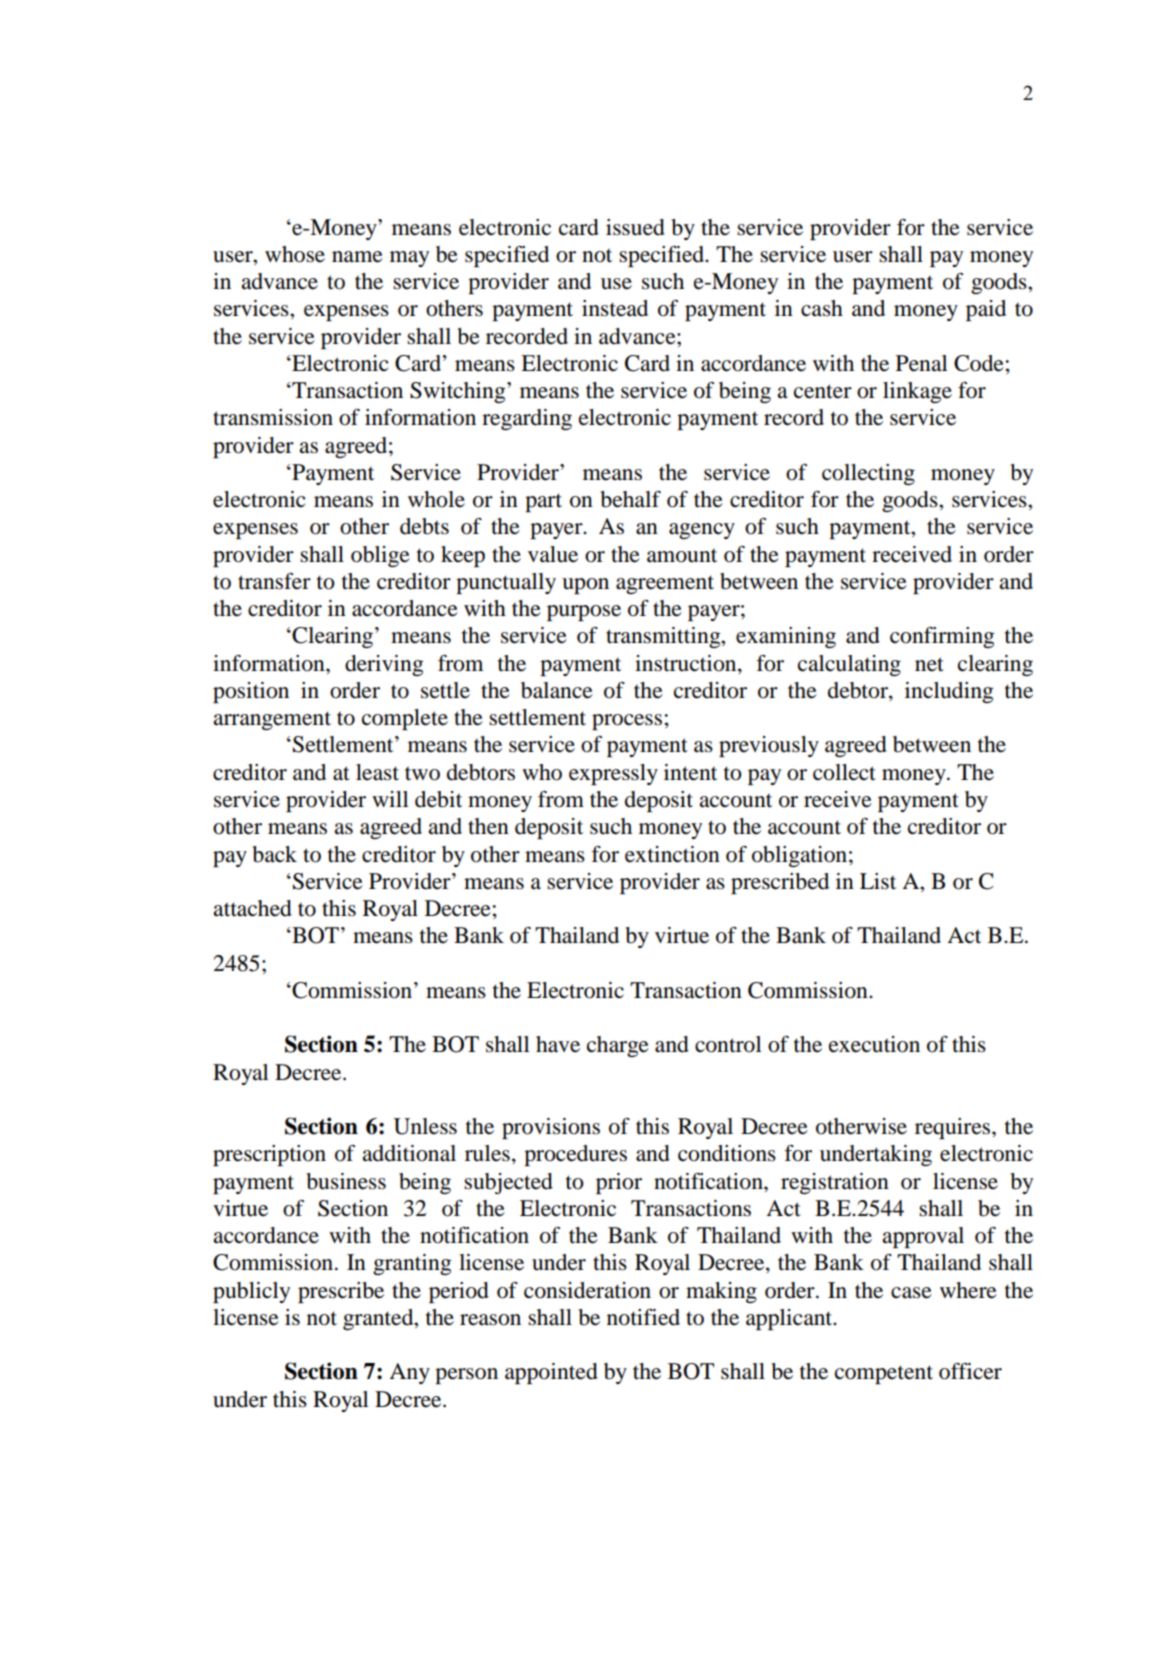 The width and height of the page is (1175, 1663). I want to click on confirming, so click(942, 637).
